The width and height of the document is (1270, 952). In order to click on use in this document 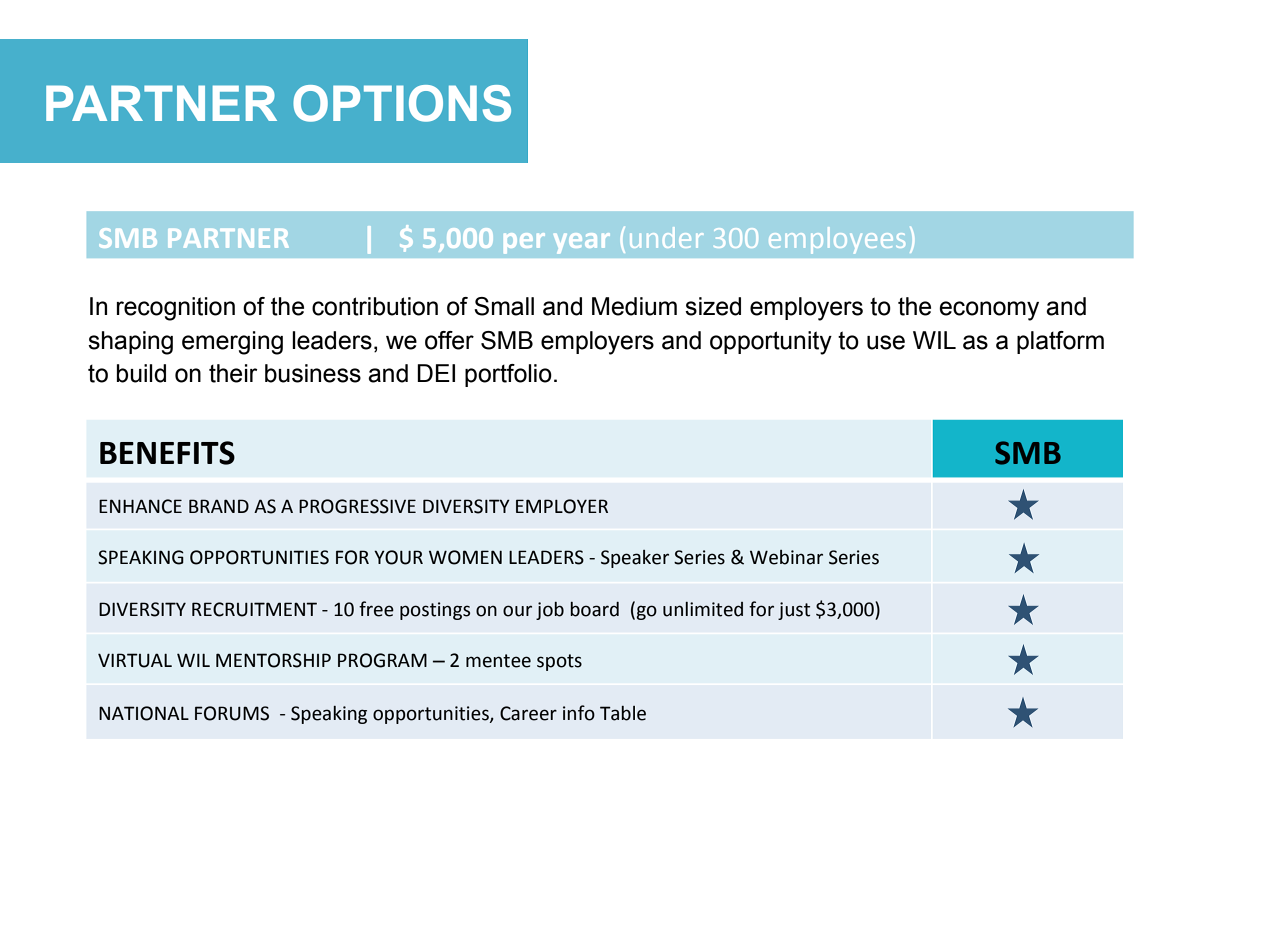, I will do `click(886, 342)`.
